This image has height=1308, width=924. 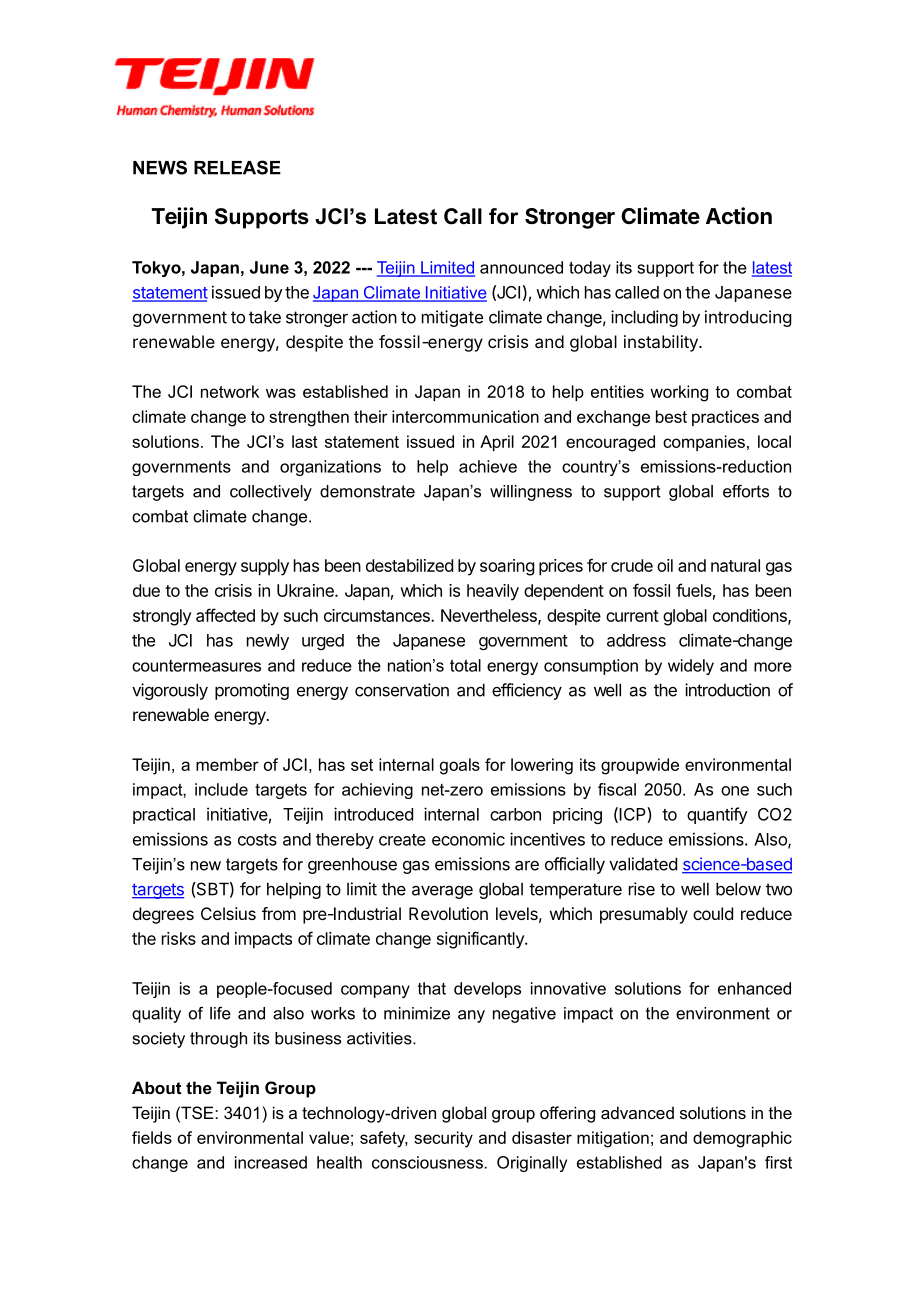 What do you see at coordinates (497, 443) in the image?
I see `April` at bounding box center [497, 443].
